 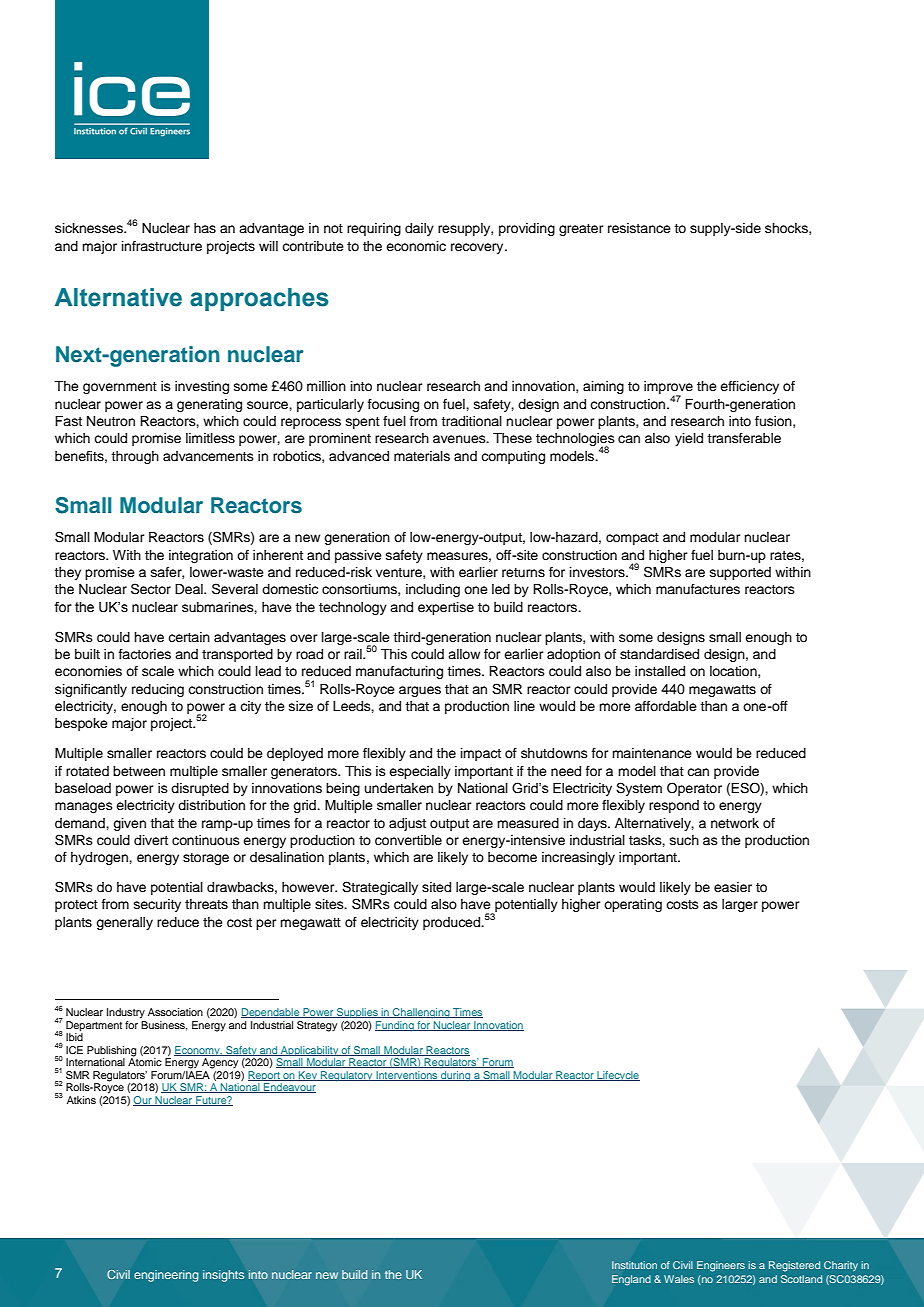 I want to click on Association, so click(x=175, y=1012).
